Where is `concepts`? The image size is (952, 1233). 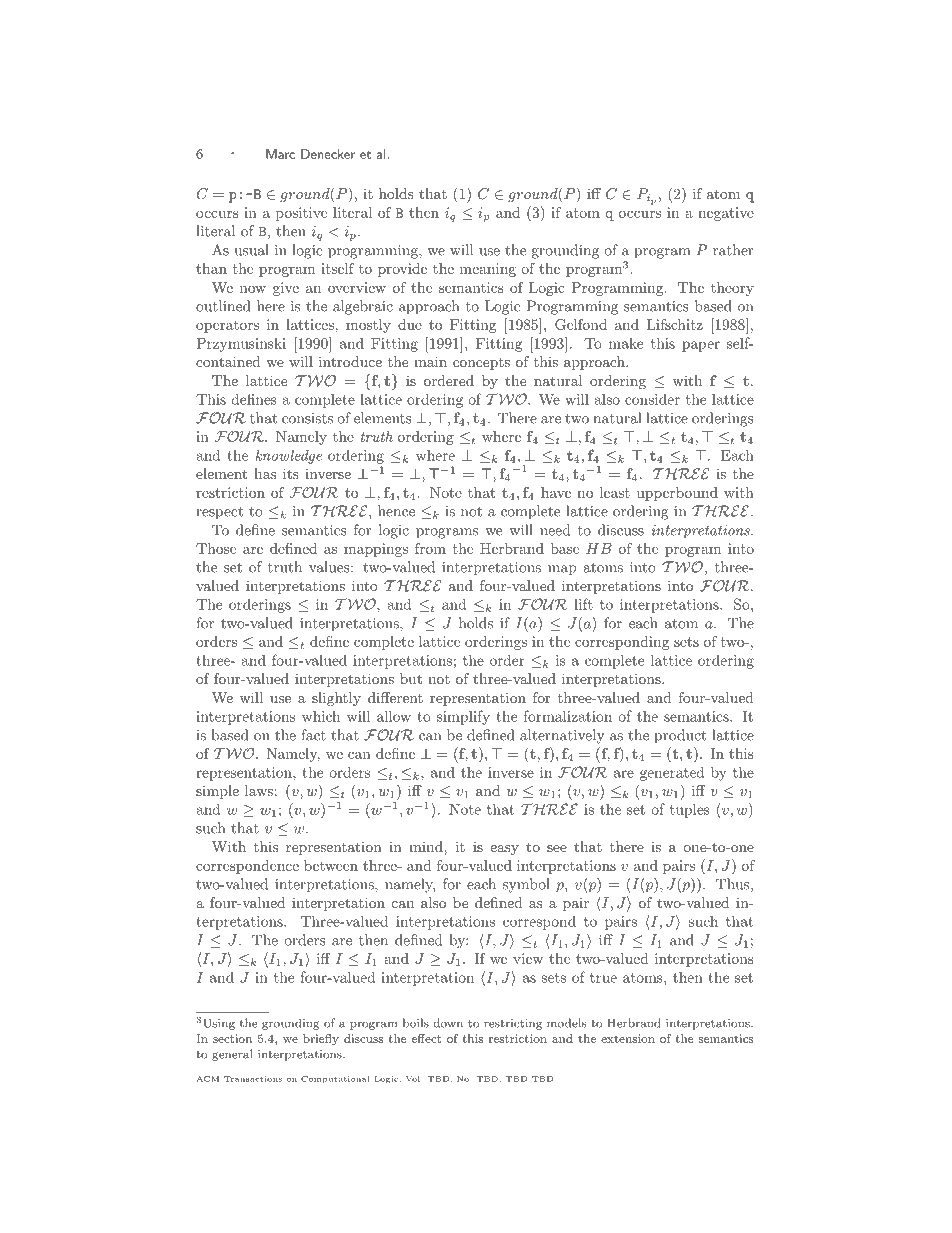 concepts is located at coordinates (481, 363).
